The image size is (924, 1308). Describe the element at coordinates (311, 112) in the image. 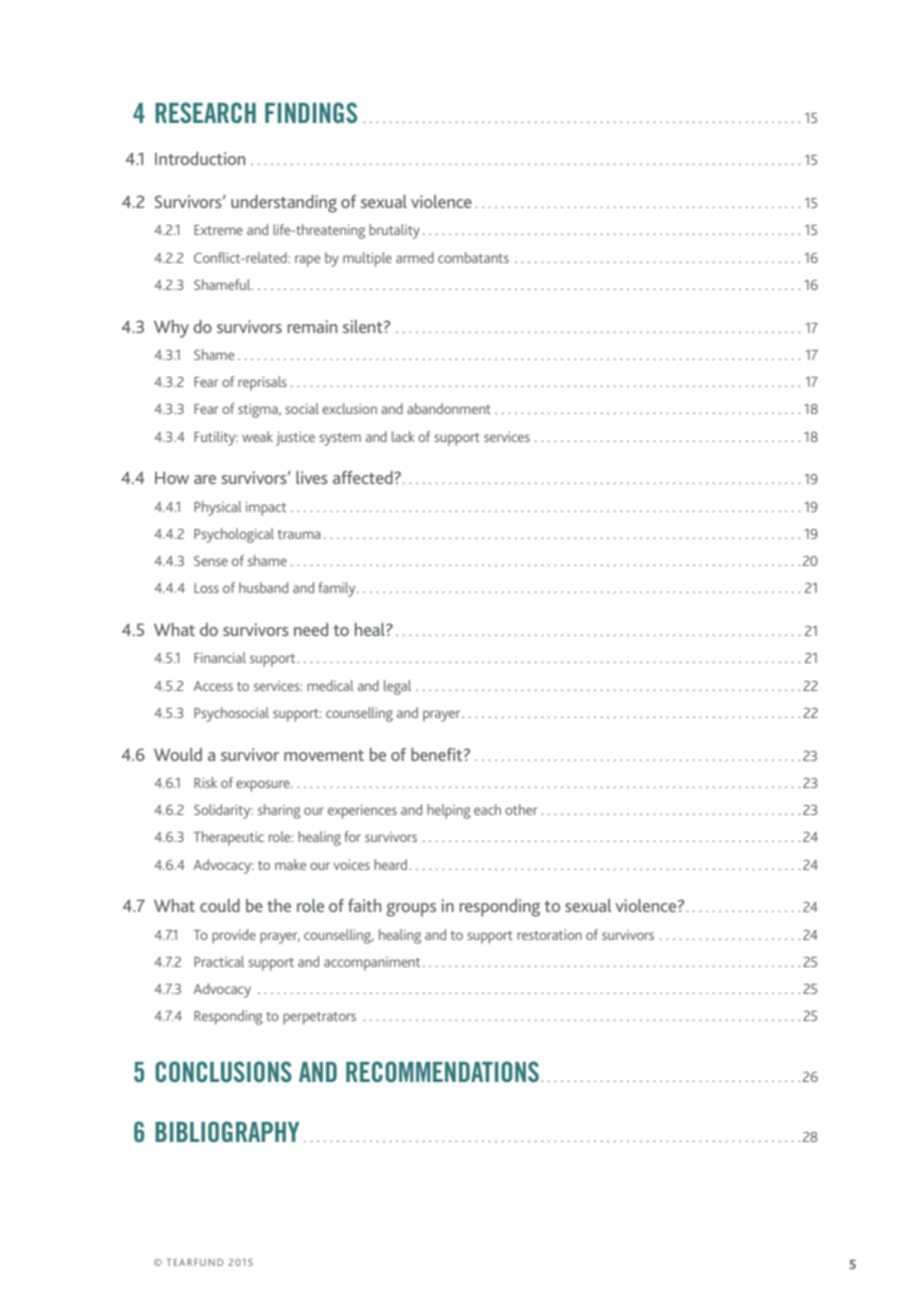

I see `findings` at that location.
